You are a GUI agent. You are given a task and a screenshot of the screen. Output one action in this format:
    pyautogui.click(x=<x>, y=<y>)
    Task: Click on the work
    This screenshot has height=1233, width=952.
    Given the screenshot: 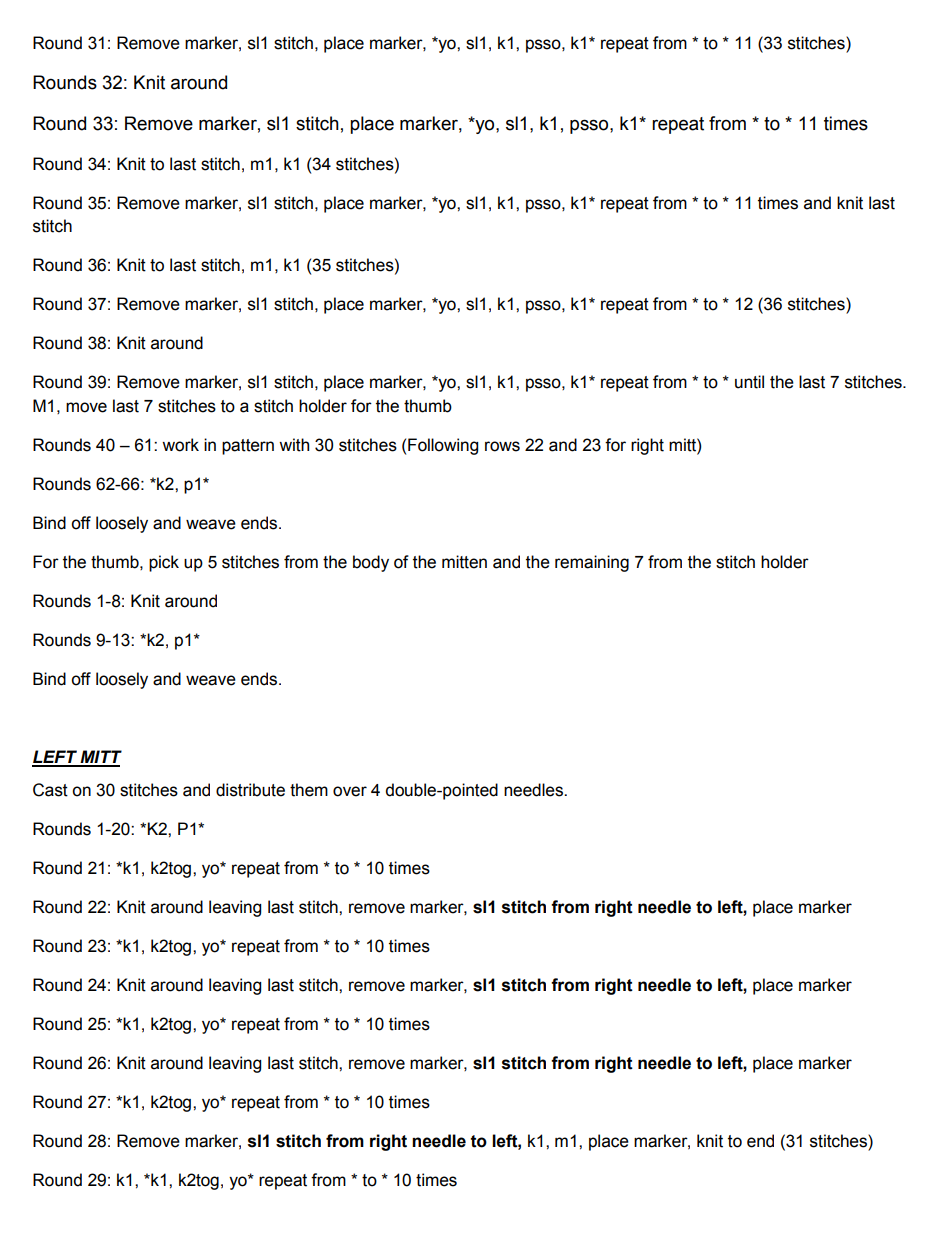 What is the action you would take?
    pyautogui.click(x=180, y=445)
